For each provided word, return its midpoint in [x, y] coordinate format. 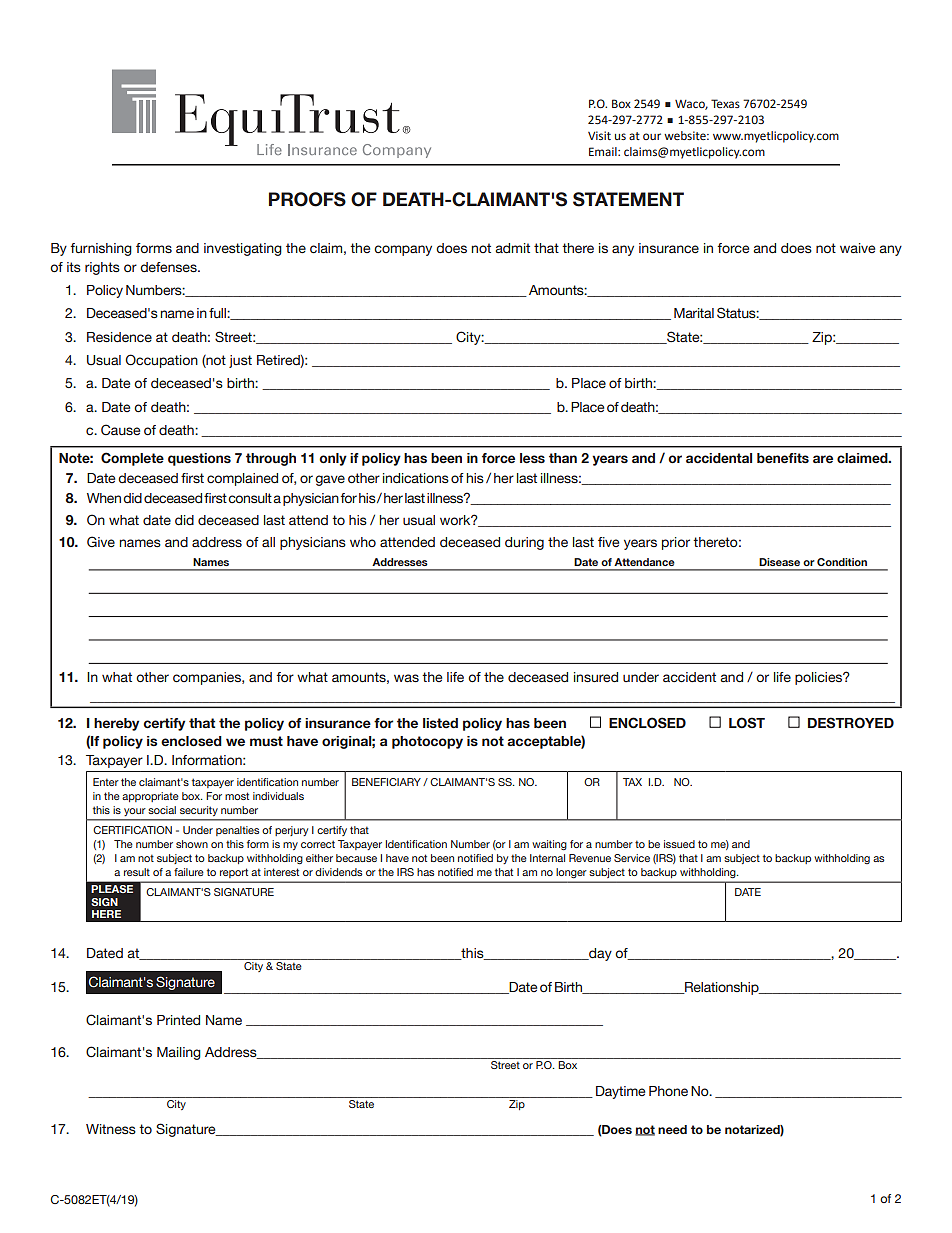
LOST [747, 722]
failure [189, 872]
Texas [725, 103]
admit [512, 248]
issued [679, 844]
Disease [779, 562]
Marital [694, 313]
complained [242, 479]
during [524, 543]
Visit [599, 135]
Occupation [162, 361]
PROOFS [307, 199]
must [266, 741]
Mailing [179, 1053]
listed [440, 723]
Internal [547, 858]
